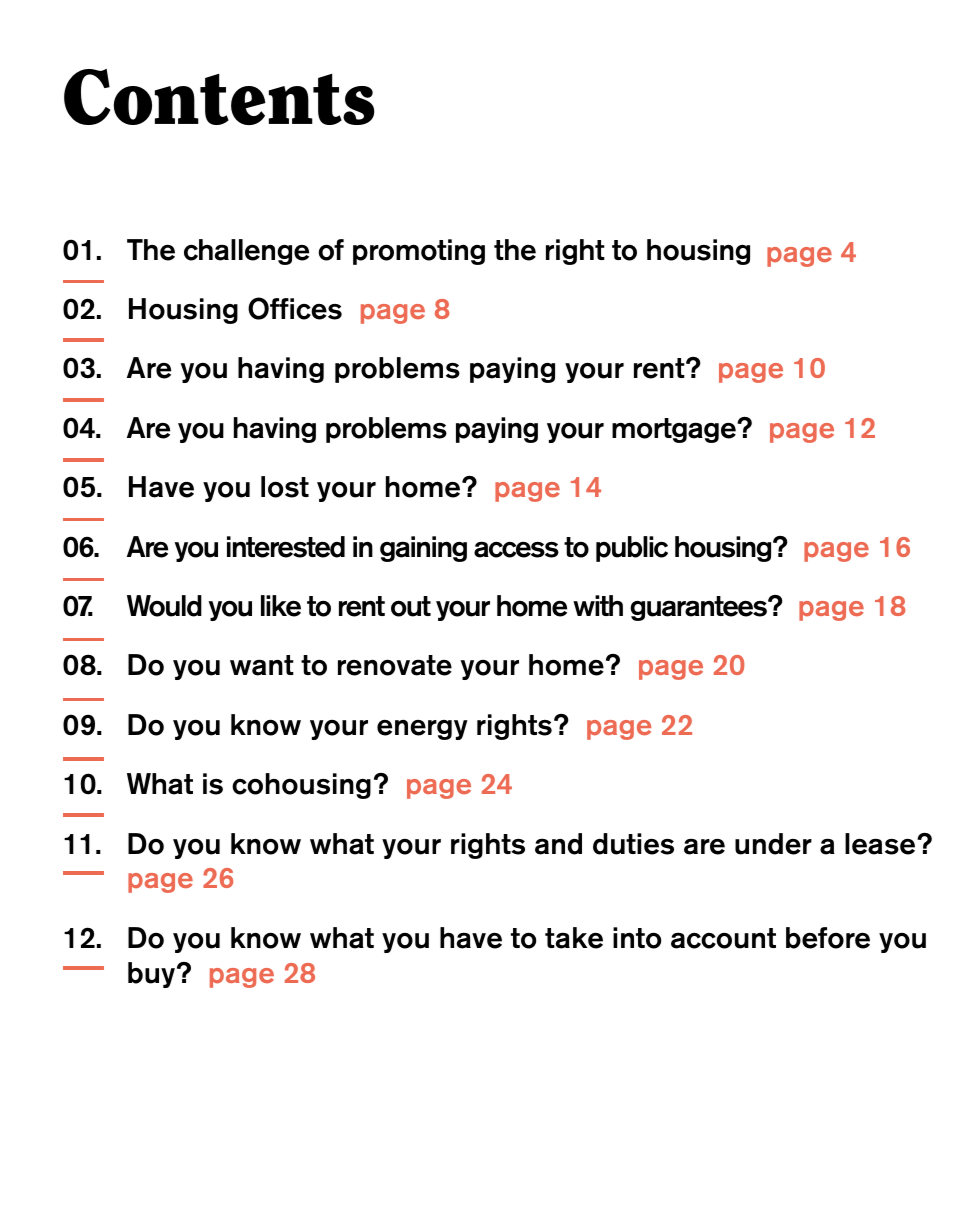 The height and width of the screenshot is (1232, 961). Describe the element at coordinates (262, 665) in the screenshot. I see `want` at that location.
